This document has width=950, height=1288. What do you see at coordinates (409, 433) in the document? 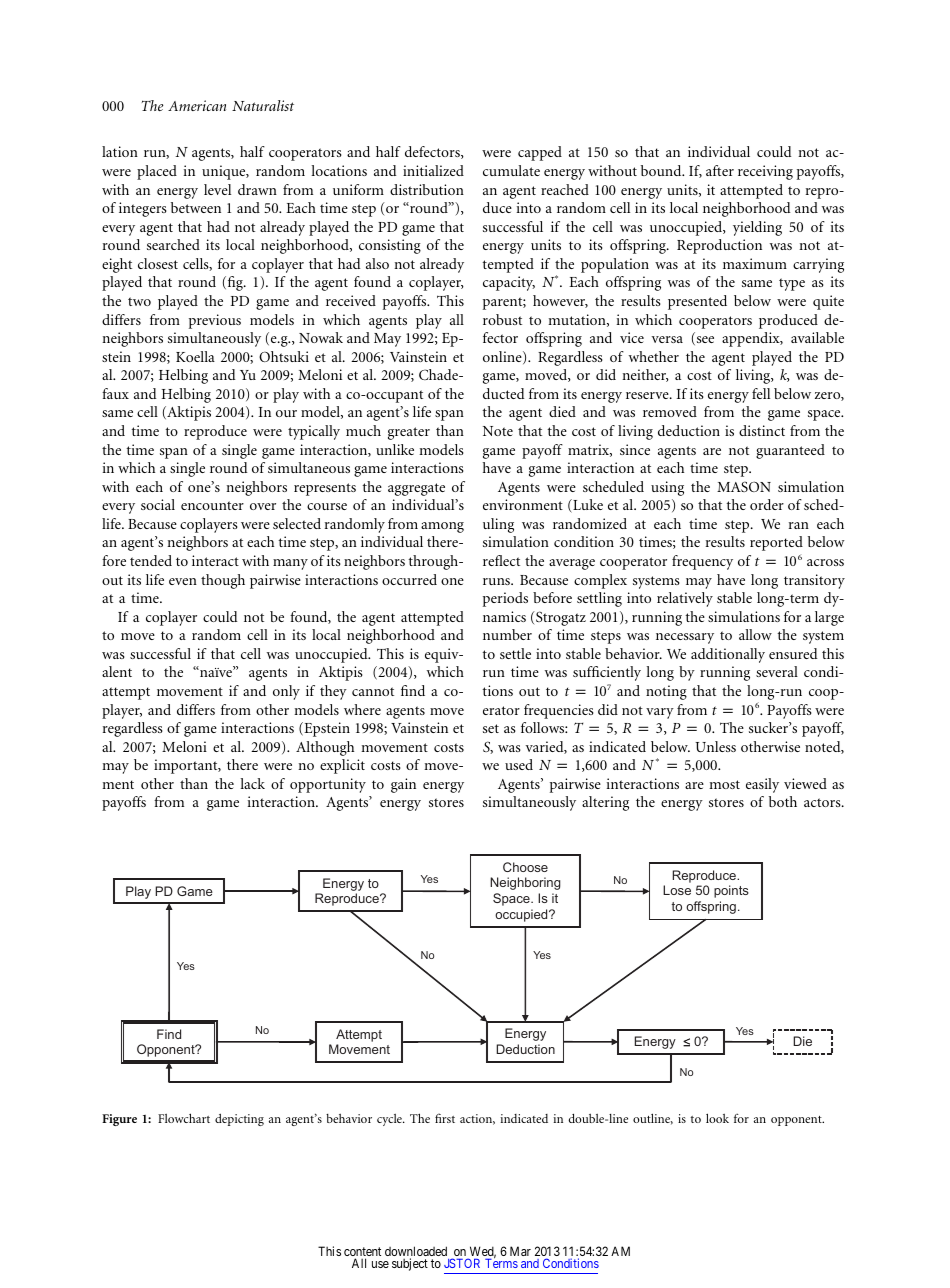
I see `greater` at bounding box center [409, 433].
